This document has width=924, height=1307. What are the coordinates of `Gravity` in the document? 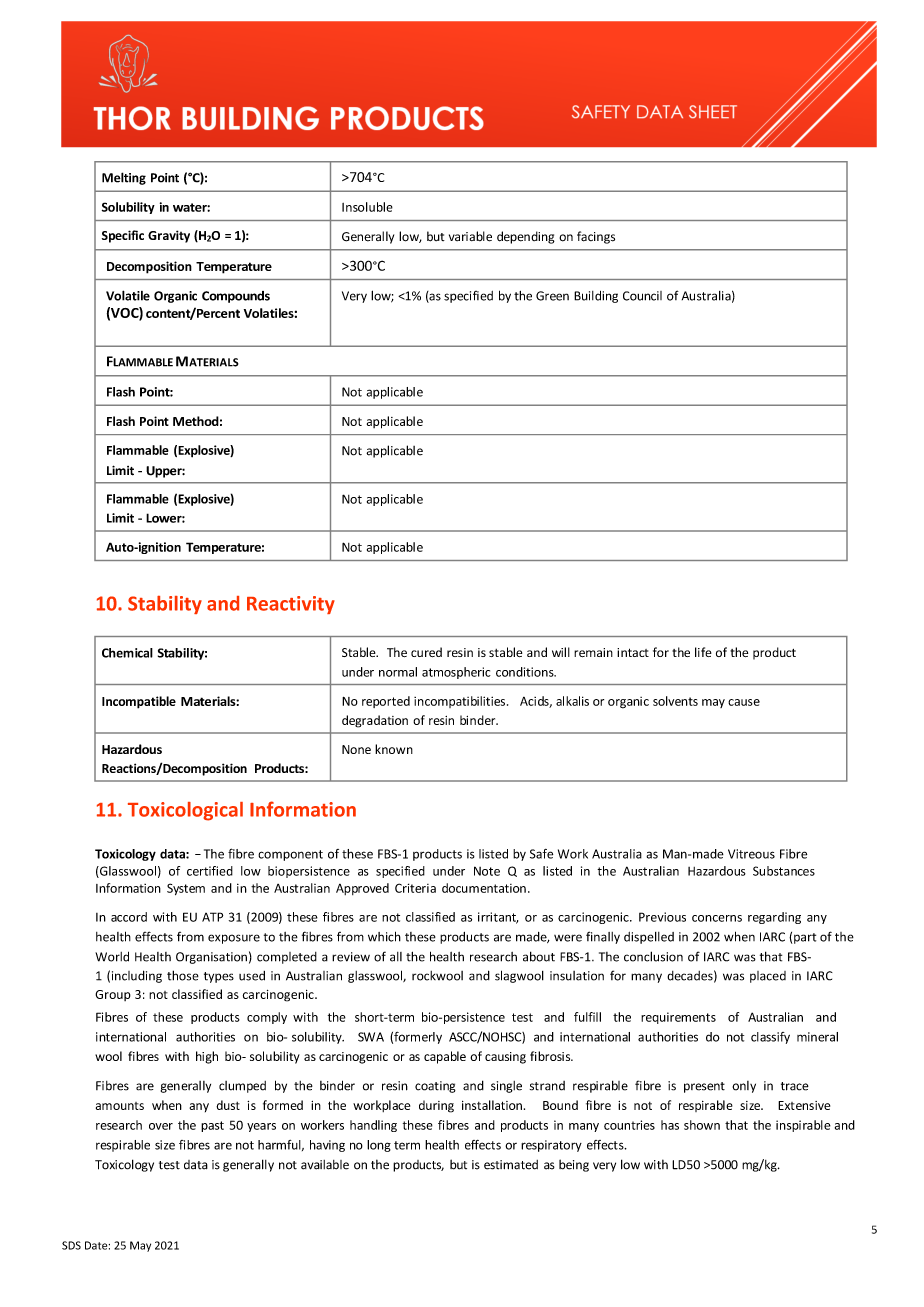 It's located at (169, 236).
